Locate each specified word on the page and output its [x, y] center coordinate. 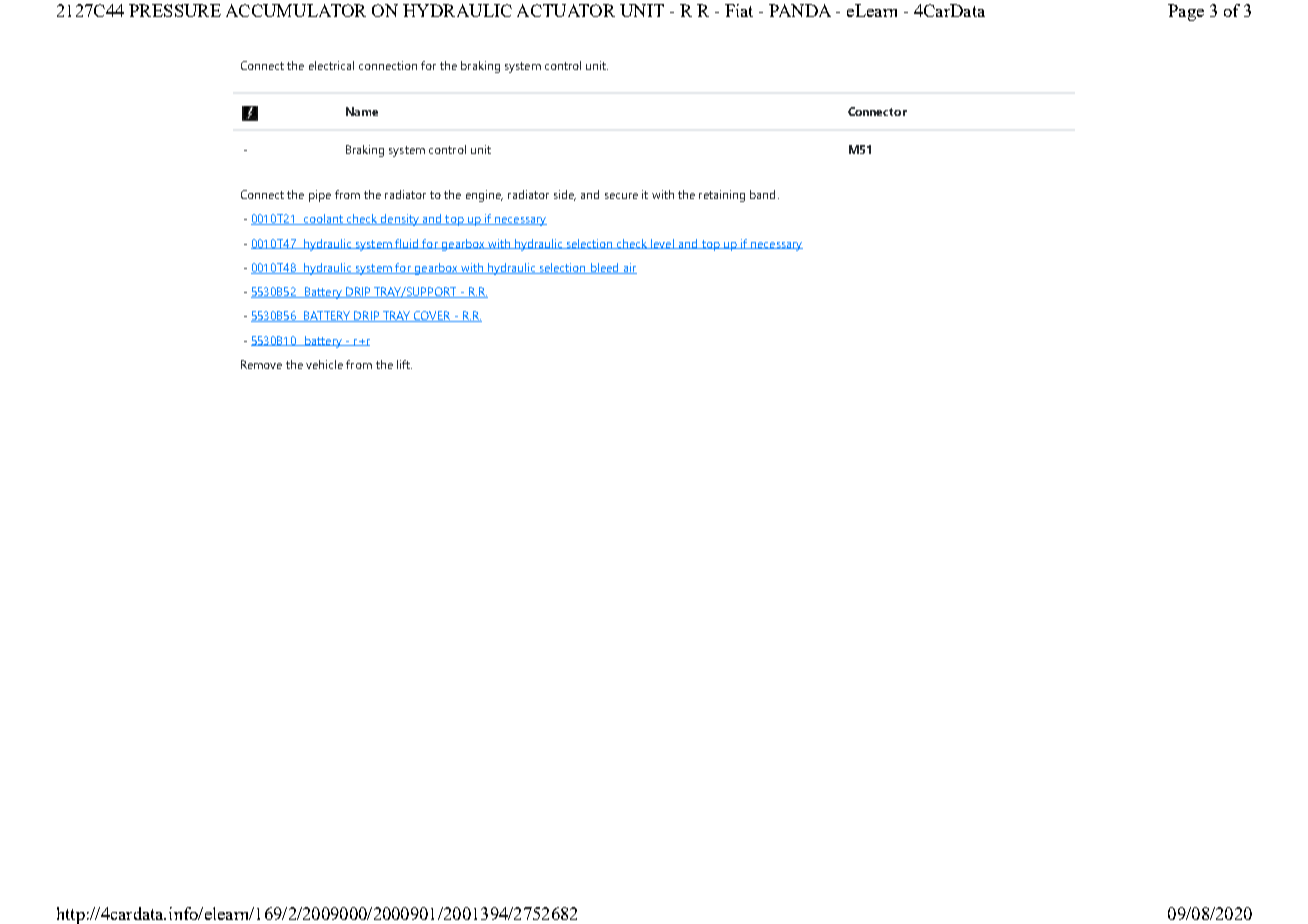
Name [362, 111]
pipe [320, 196]
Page [1186, 12]
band [762, 194]
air [629, 268]
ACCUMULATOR [296, 10]
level [662, 244]
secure [621, 196]
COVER [432, 316]
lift [404, 364]
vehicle [324, 364]
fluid [407, 244]
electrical [331, 65]
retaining [722, 196]
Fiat [739, 10]
